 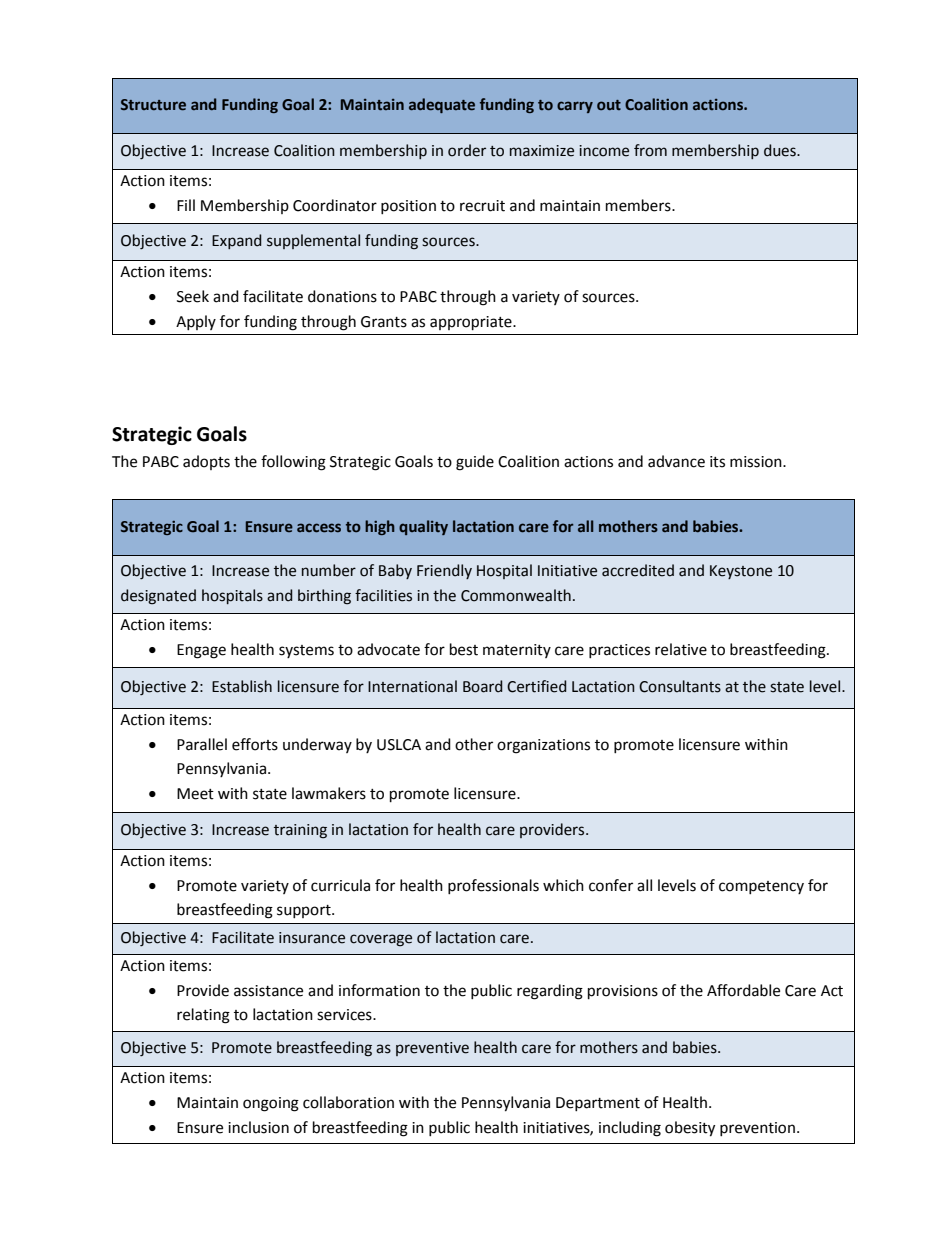 What do you see at coordinates (467, 150) in the screenshot?
I see `order` at bounding box center [467, 150].
